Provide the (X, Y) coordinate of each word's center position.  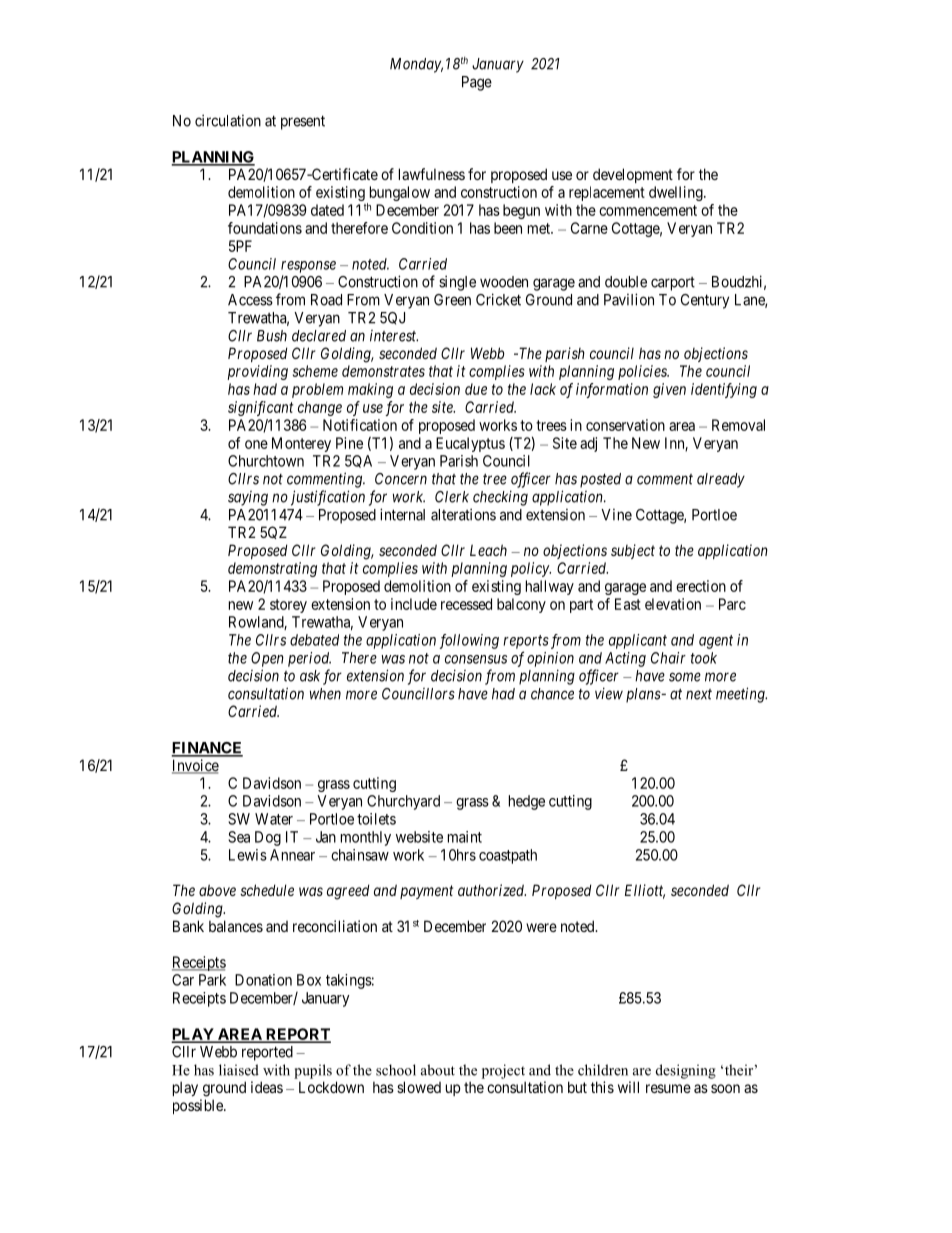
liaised (239, 1070)
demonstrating (272, 569)
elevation (673, 604)
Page (477, 83)
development (633, 175)
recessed (466, 604)
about (438, 1070)
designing (686, 1071)
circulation (228, 120)
